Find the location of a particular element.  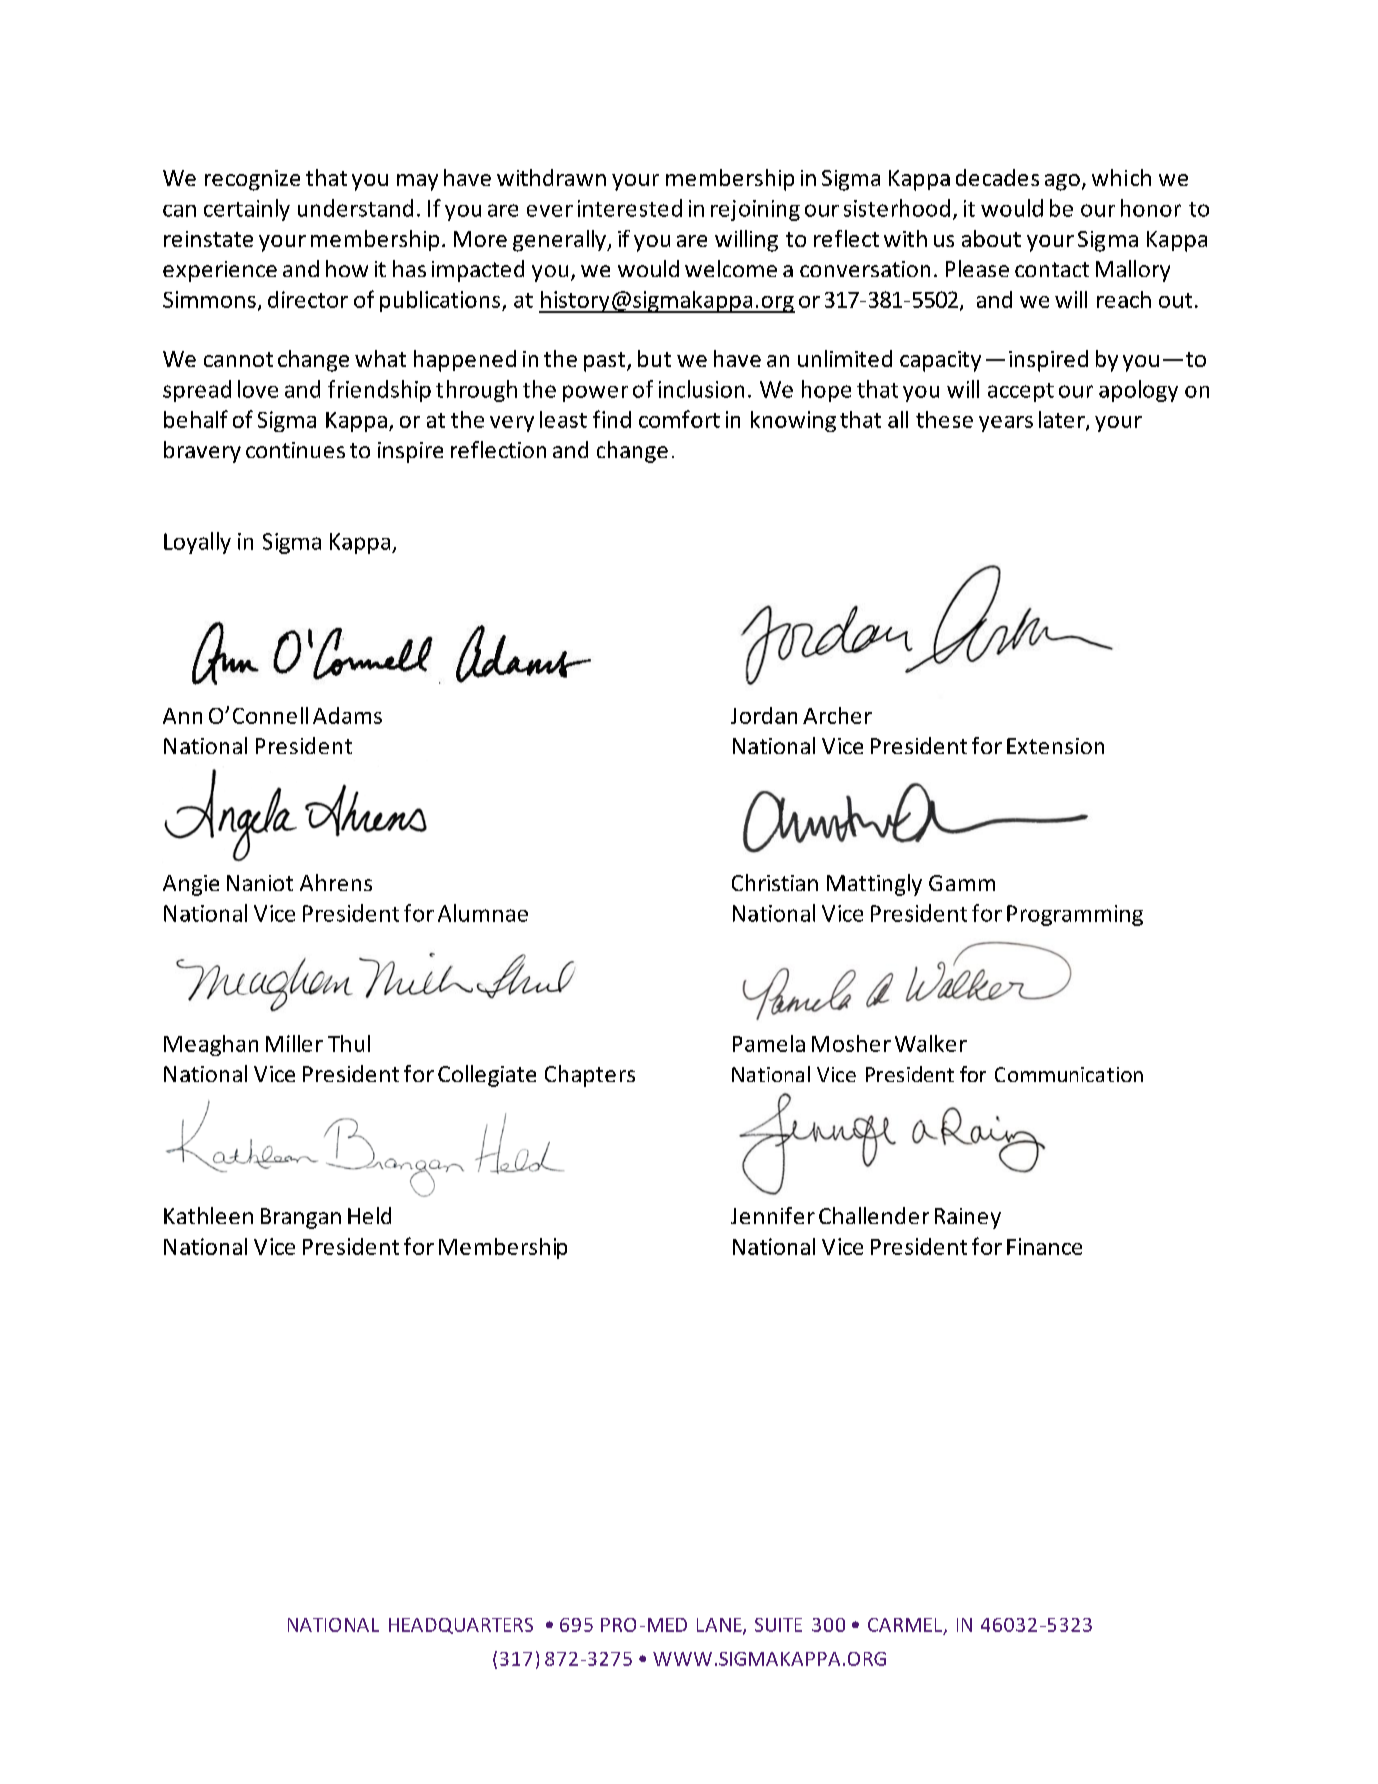

HEADQUARTERS is located at coordinates (461, 1626).
